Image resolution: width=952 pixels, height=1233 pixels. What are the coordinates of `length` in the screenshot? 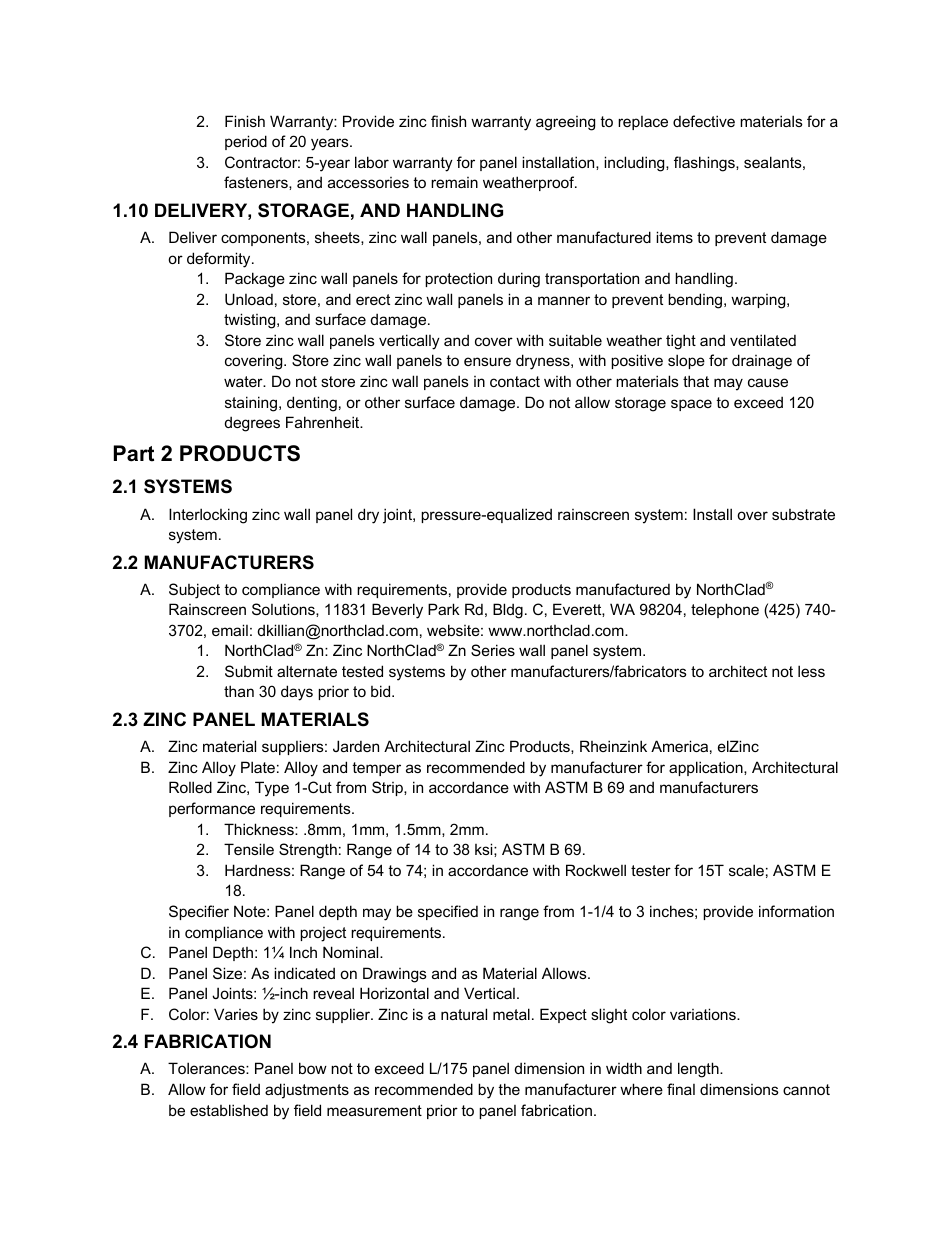 It's located at (699, 1070).
